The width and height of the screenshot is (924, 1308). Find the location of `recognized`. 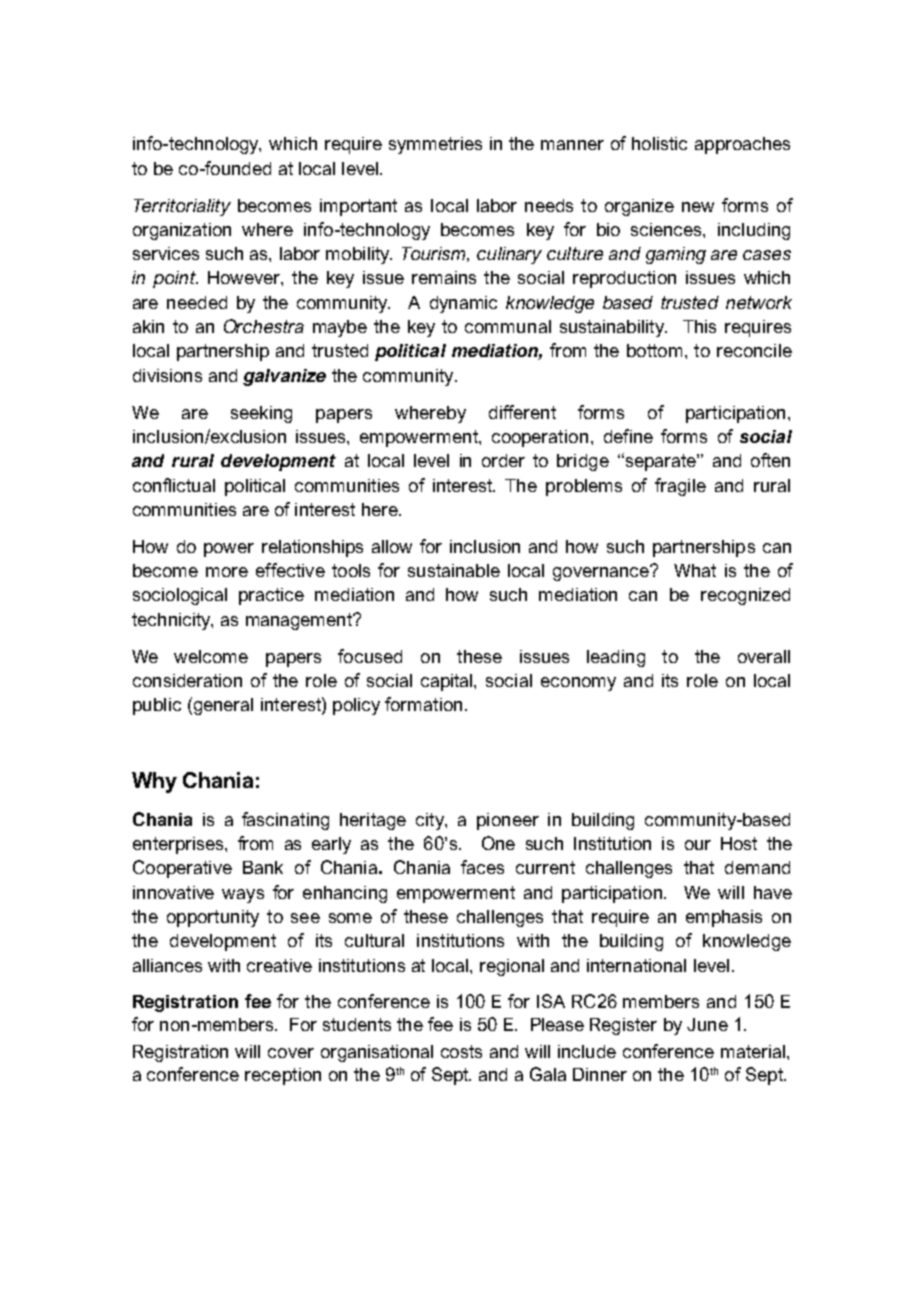

recognized is located at coordinates (745, 596).
